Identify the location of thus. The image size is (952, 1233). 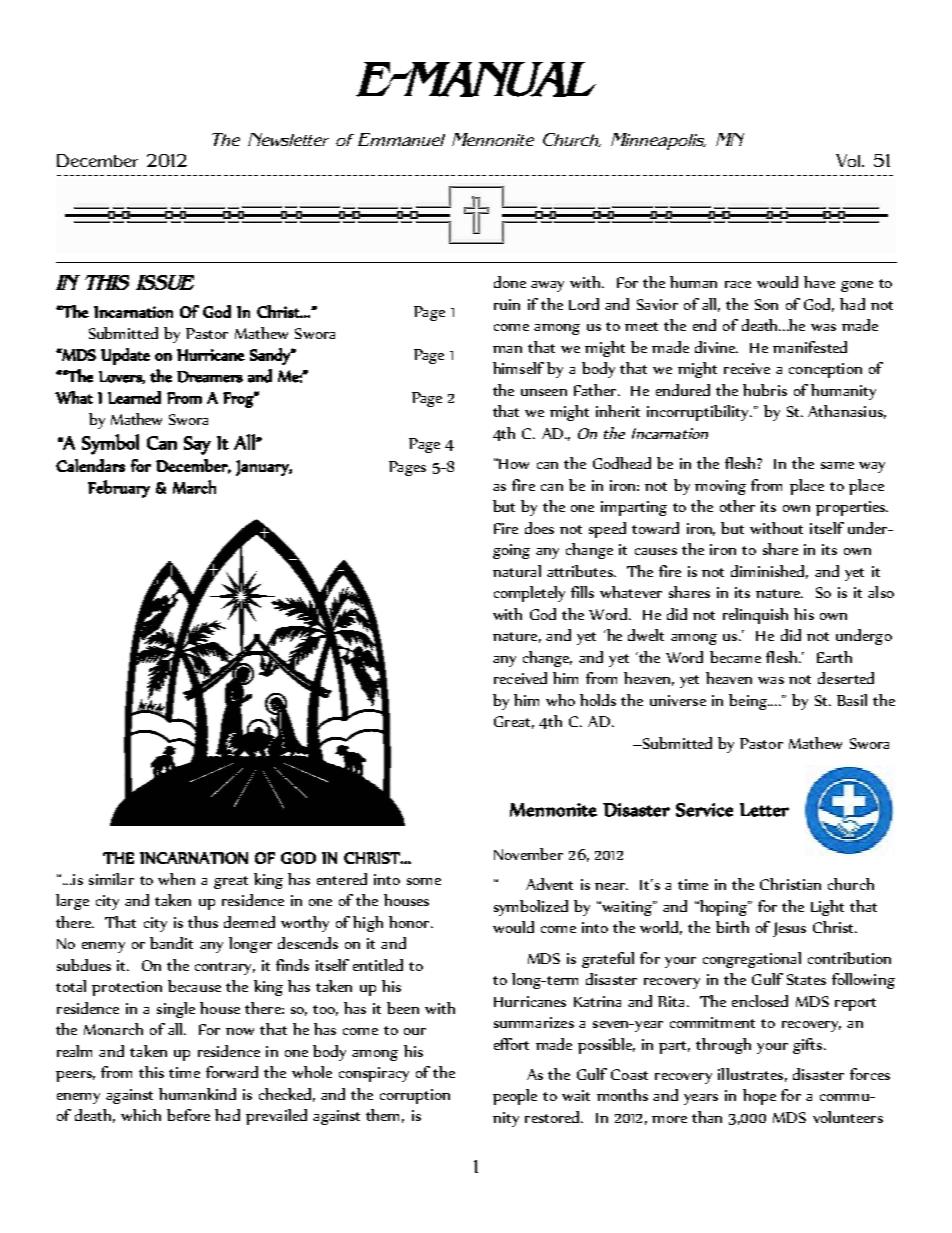
(203, 922).
